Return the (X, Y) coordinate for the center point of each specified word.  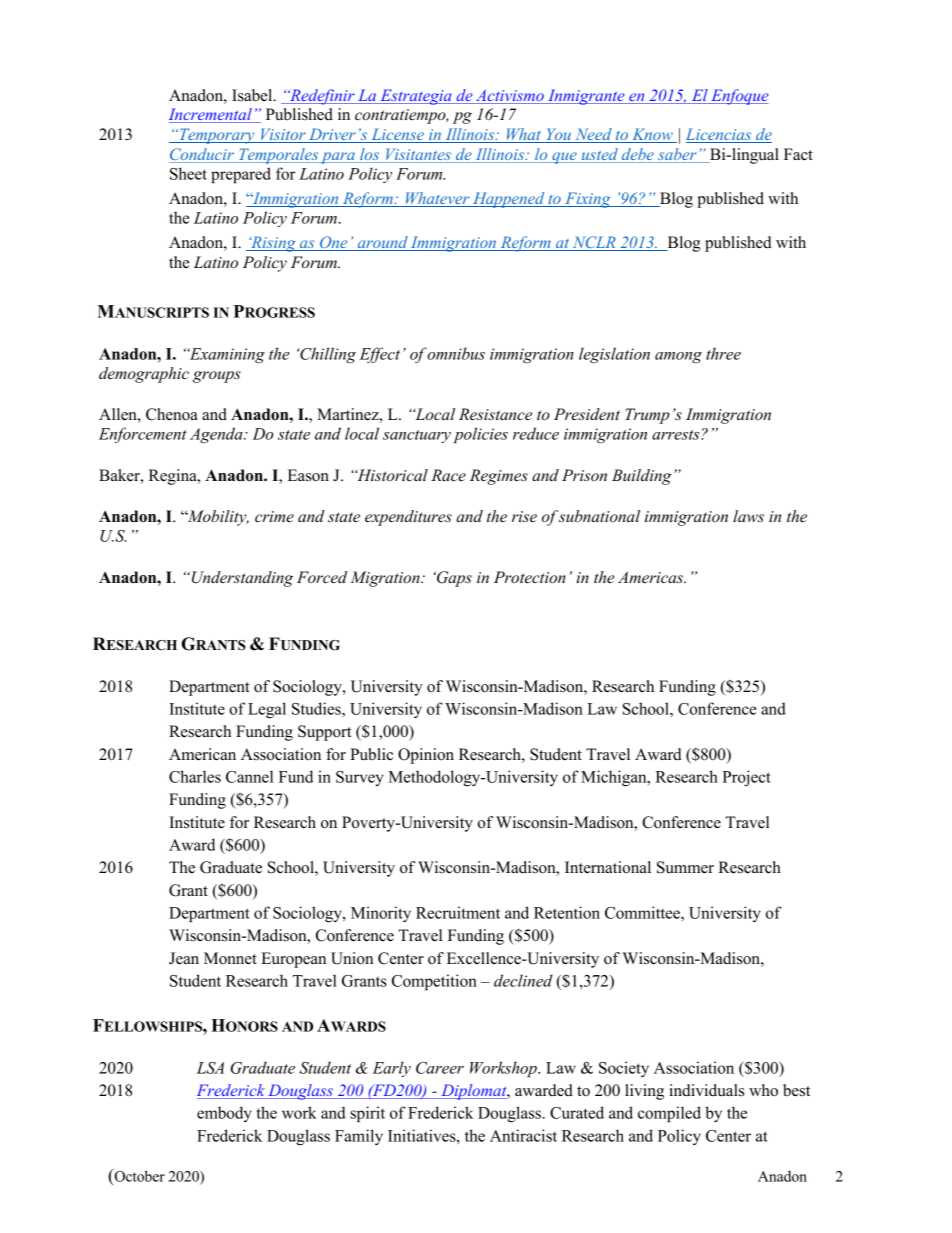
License (397, 135)
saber (677, 155)
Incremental (211, 115)
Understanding (242, 579)
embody (224, 1114)
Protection (530, 577)
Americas (652, 577)
